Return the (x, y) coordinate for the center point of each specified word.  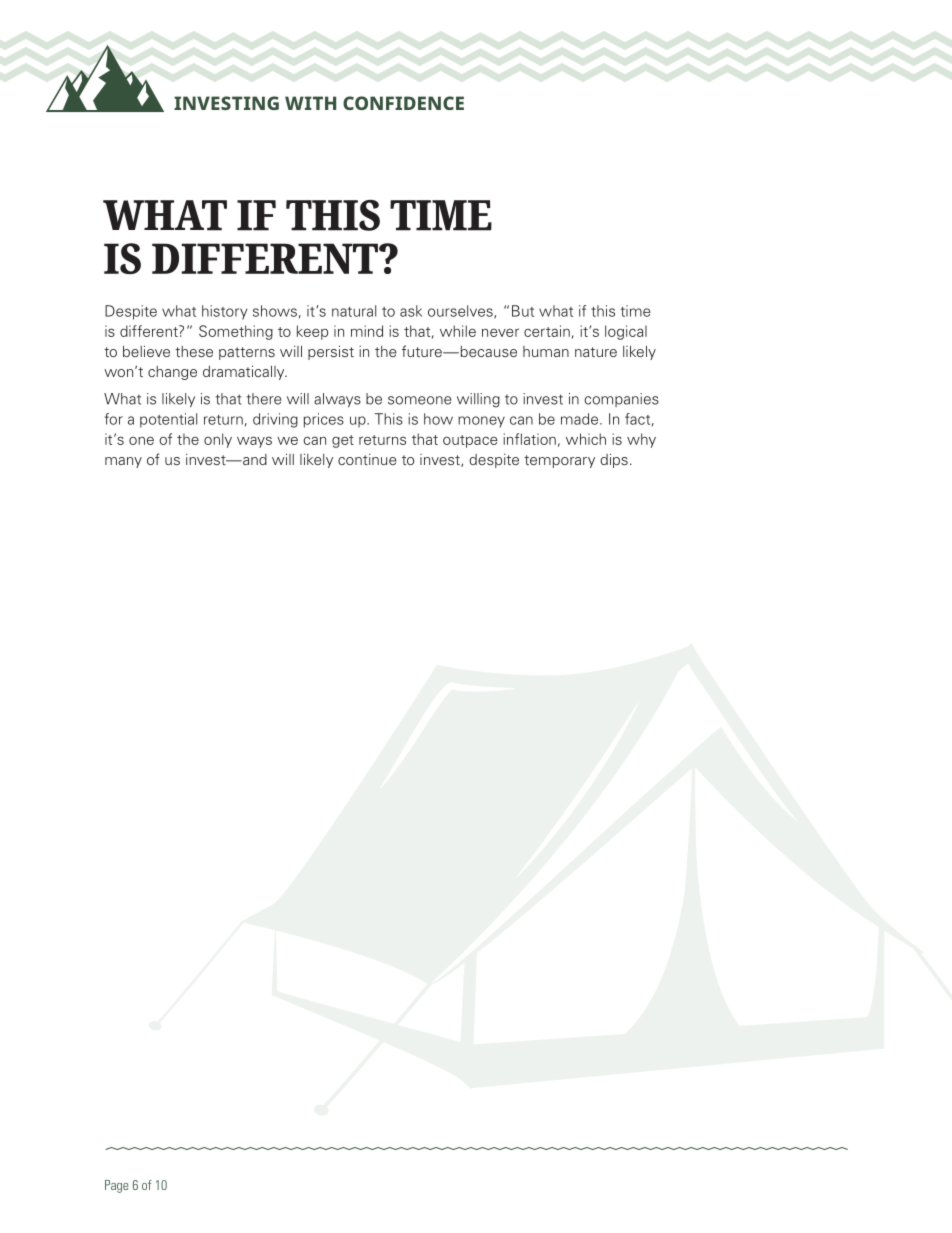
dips (614, 460)
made (581, 419)
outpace (470, 441)
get (343, 441)
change (172, 373)
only (218, 440)
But (523, 311)
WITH (310, 103)
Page (117, 1186)
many (123, 462)
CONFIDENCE (403, 103)
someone (419, 400)
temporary (559, 461)
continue (367, 459)
